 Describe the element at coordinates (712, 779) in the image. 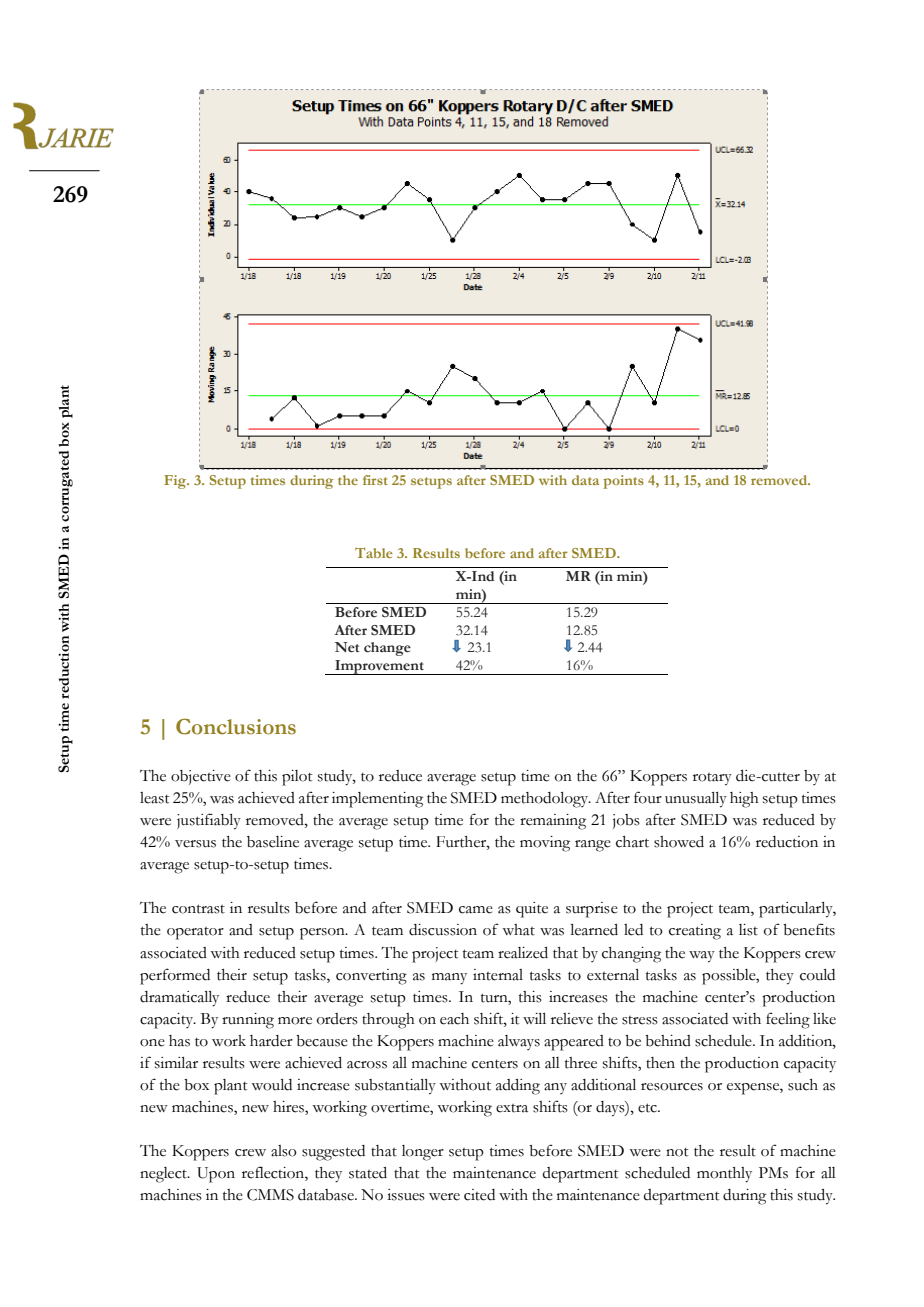

I see `rotary` at that location.
